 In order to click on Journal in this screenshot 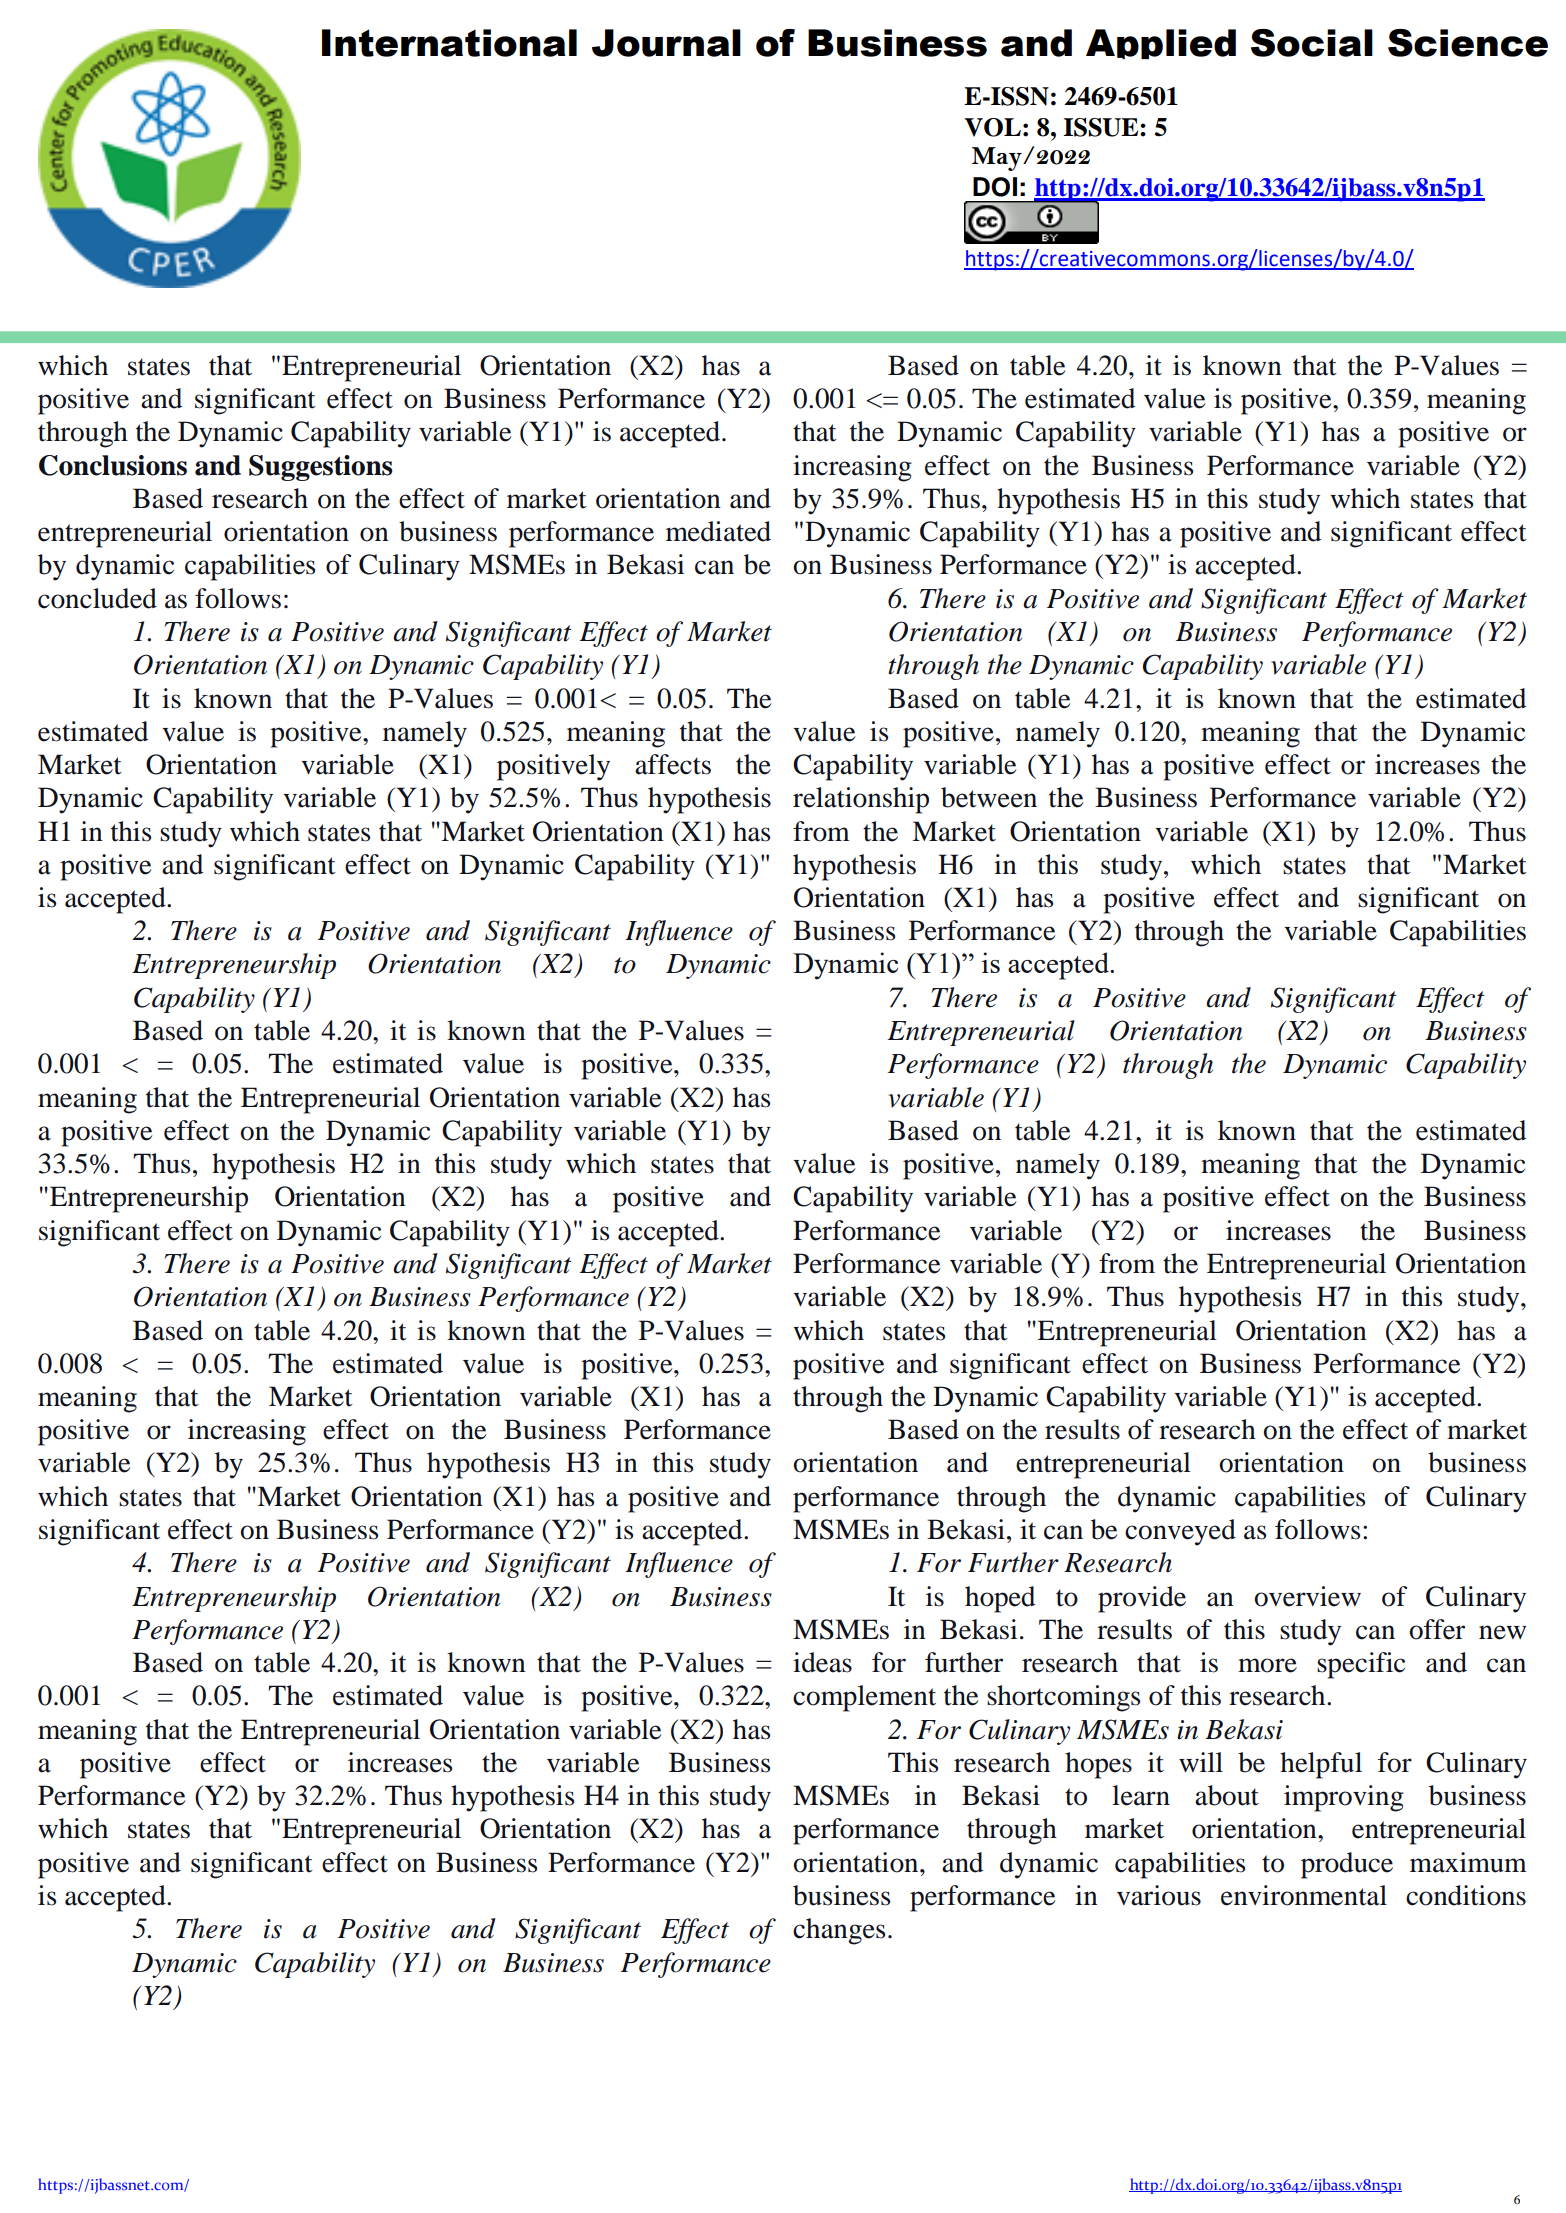, I will do `click(666, 43)`.
